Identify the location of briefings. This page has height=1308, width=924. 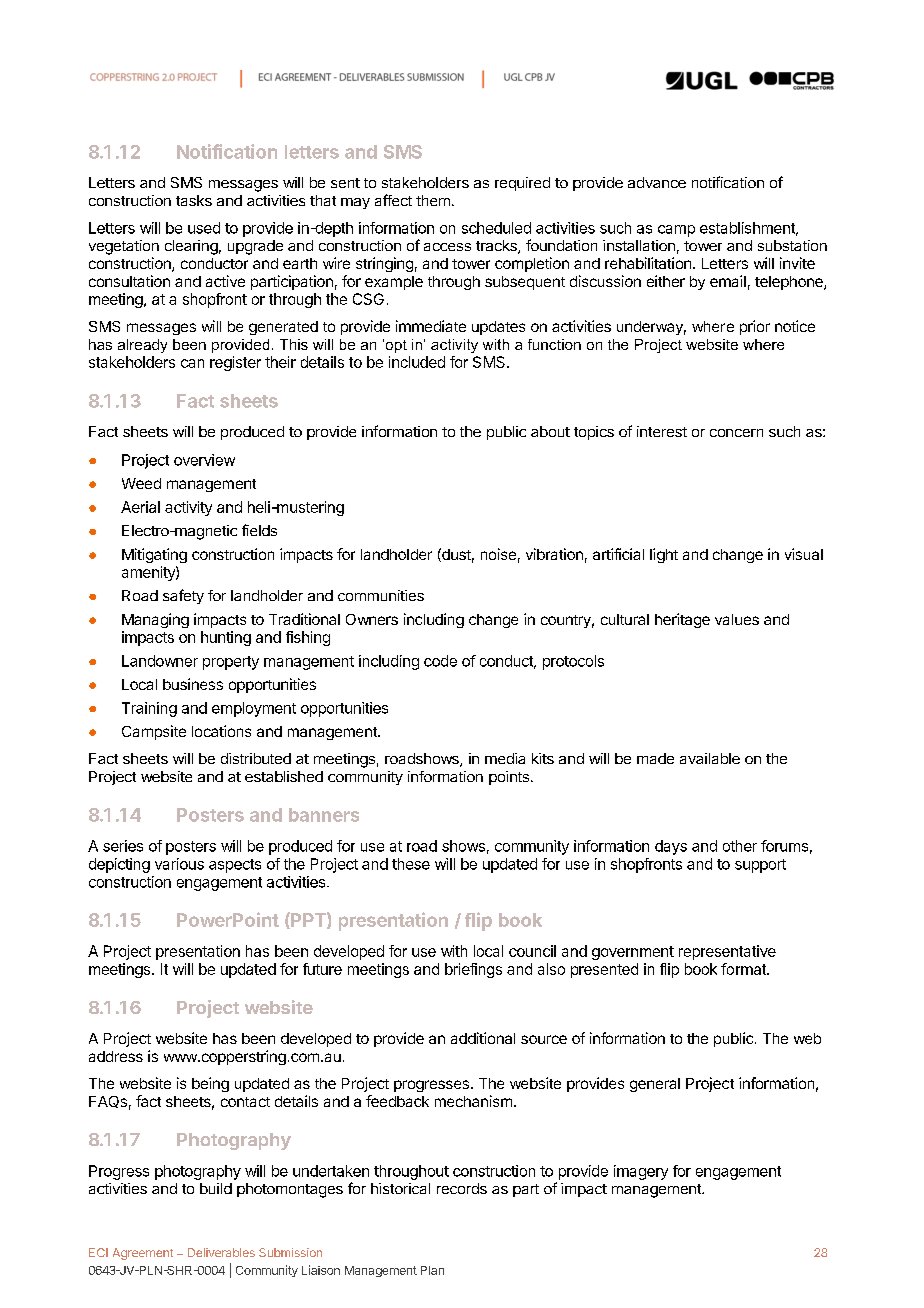
(473, 970).
